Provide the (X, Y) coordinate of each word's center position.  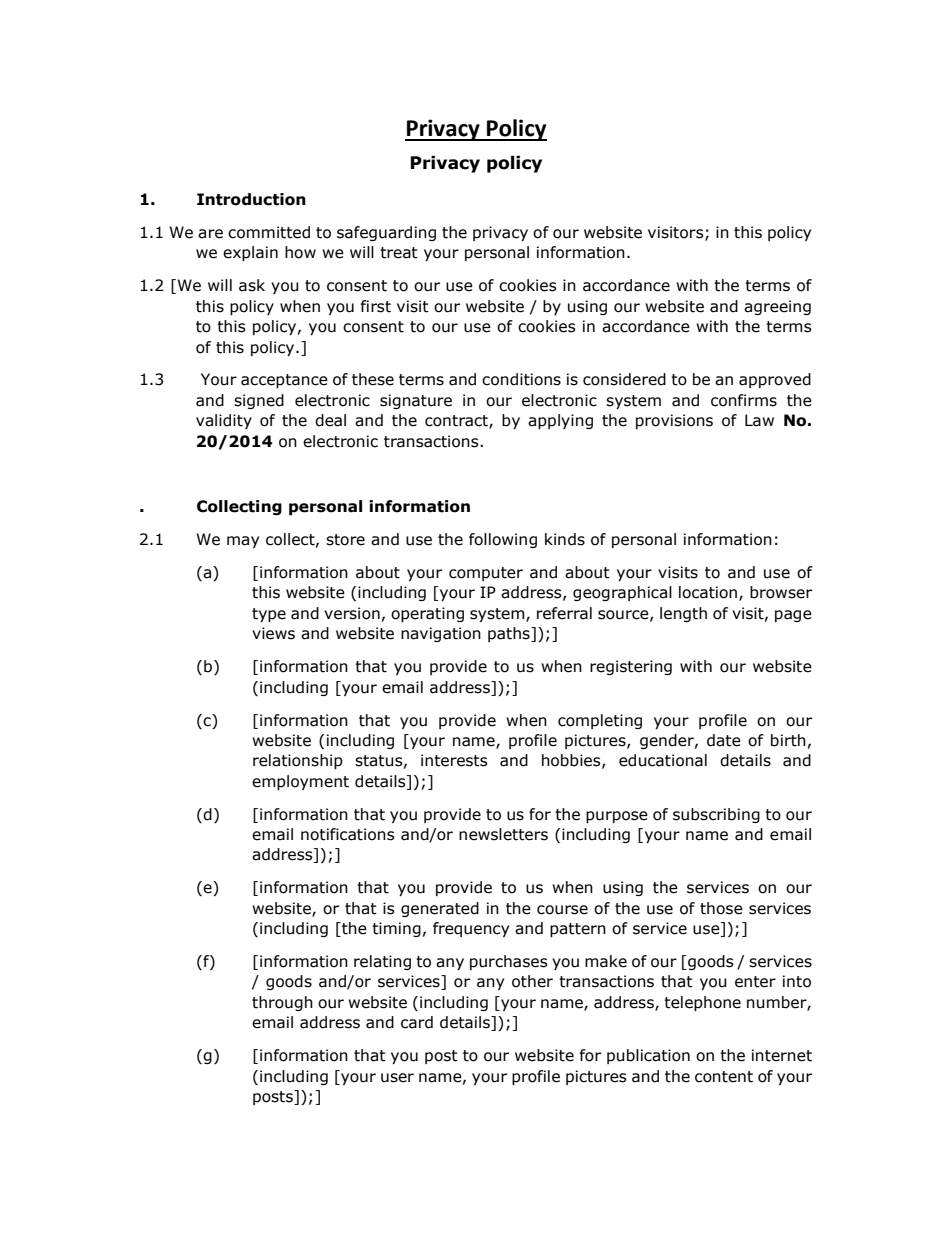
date (724, 740)
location (708, 592)
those (721, 908)
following (503, 540)
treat (399, 253)
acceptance (284, 381)
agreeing (777, 307)
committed (269, 232)
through (282, 1003)
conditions (521, 379)
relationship (298, 761)
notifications (348, 834)
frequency (471, 929)
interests (454, 760)
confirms (744, 400)
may (243, 542)
